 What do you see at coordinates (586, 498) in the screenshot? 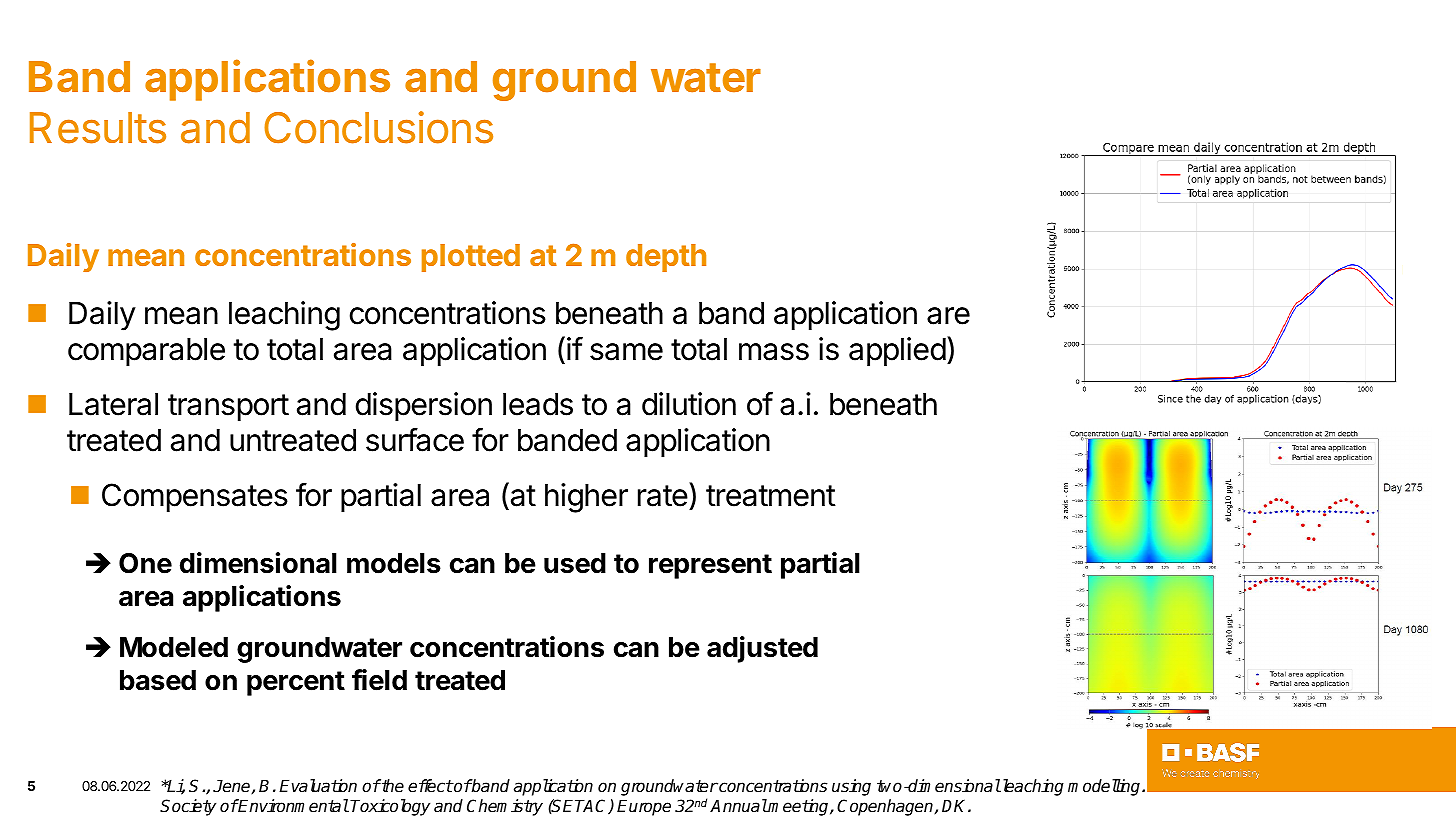
I see `higher` at bounding box center [586, 498].
